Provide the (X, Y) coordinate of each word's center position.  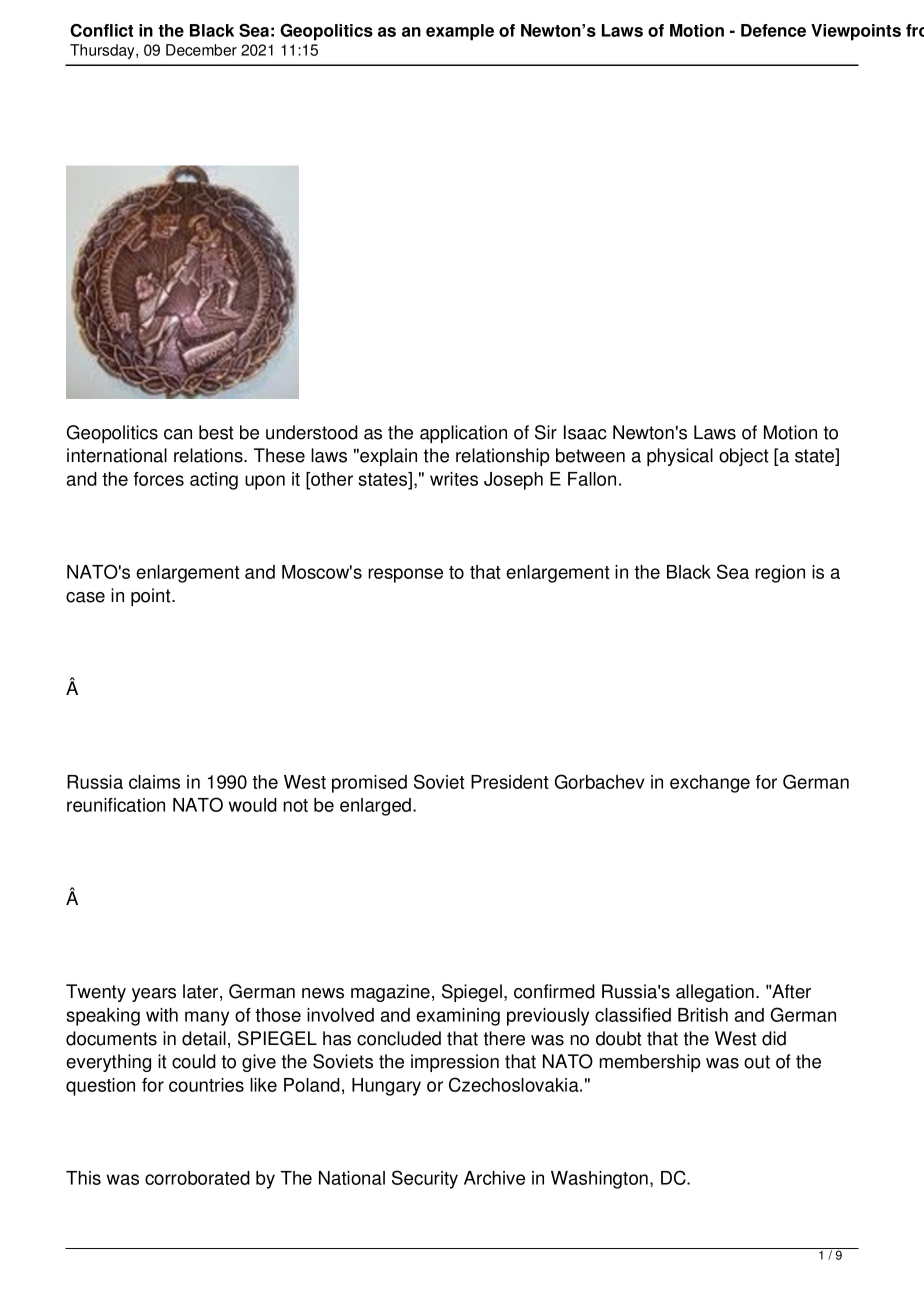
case (85, 597)
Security (425, 1179)
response (405, 575)
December (201, 50)
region (780, 574)
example (460, 32)
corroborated (197, 1178)
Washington (599, 1180)
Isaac (585, 432)
